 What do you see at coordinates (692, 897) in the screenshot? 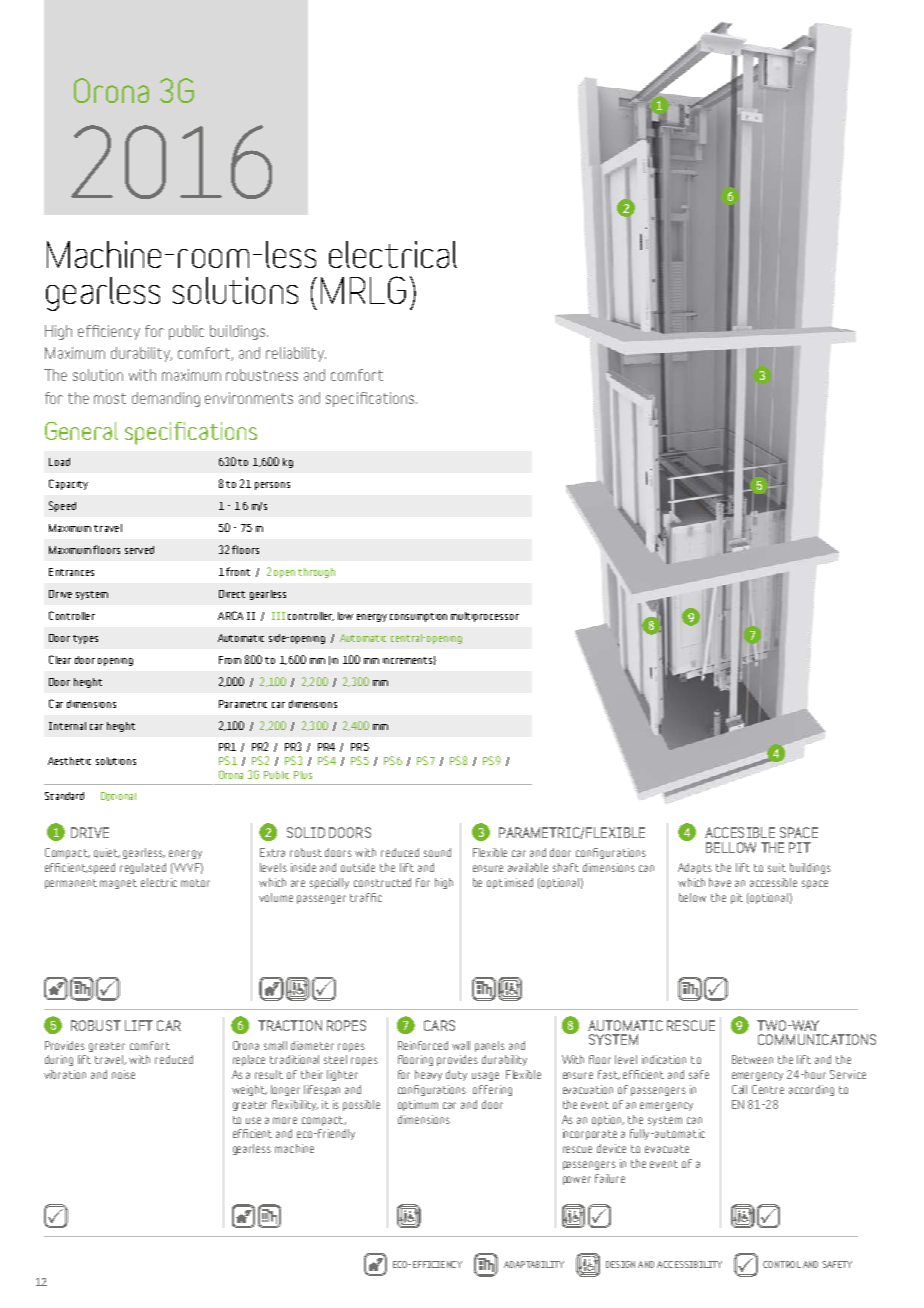
I see `below` at bounding box center [692, 897].
